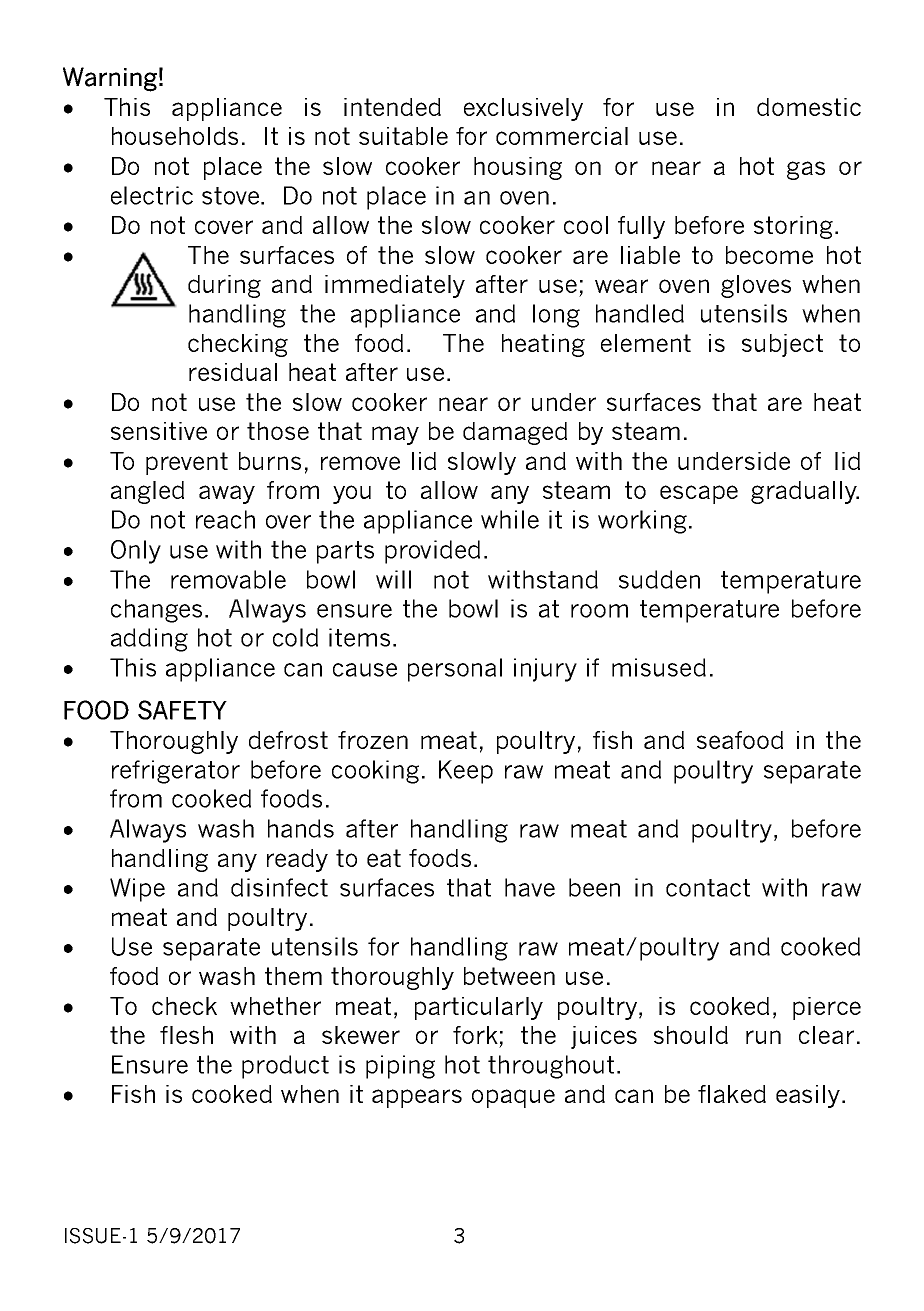 The height and width of the document is (1311, 924). I want to click on flesh, so click(186, 1035).
